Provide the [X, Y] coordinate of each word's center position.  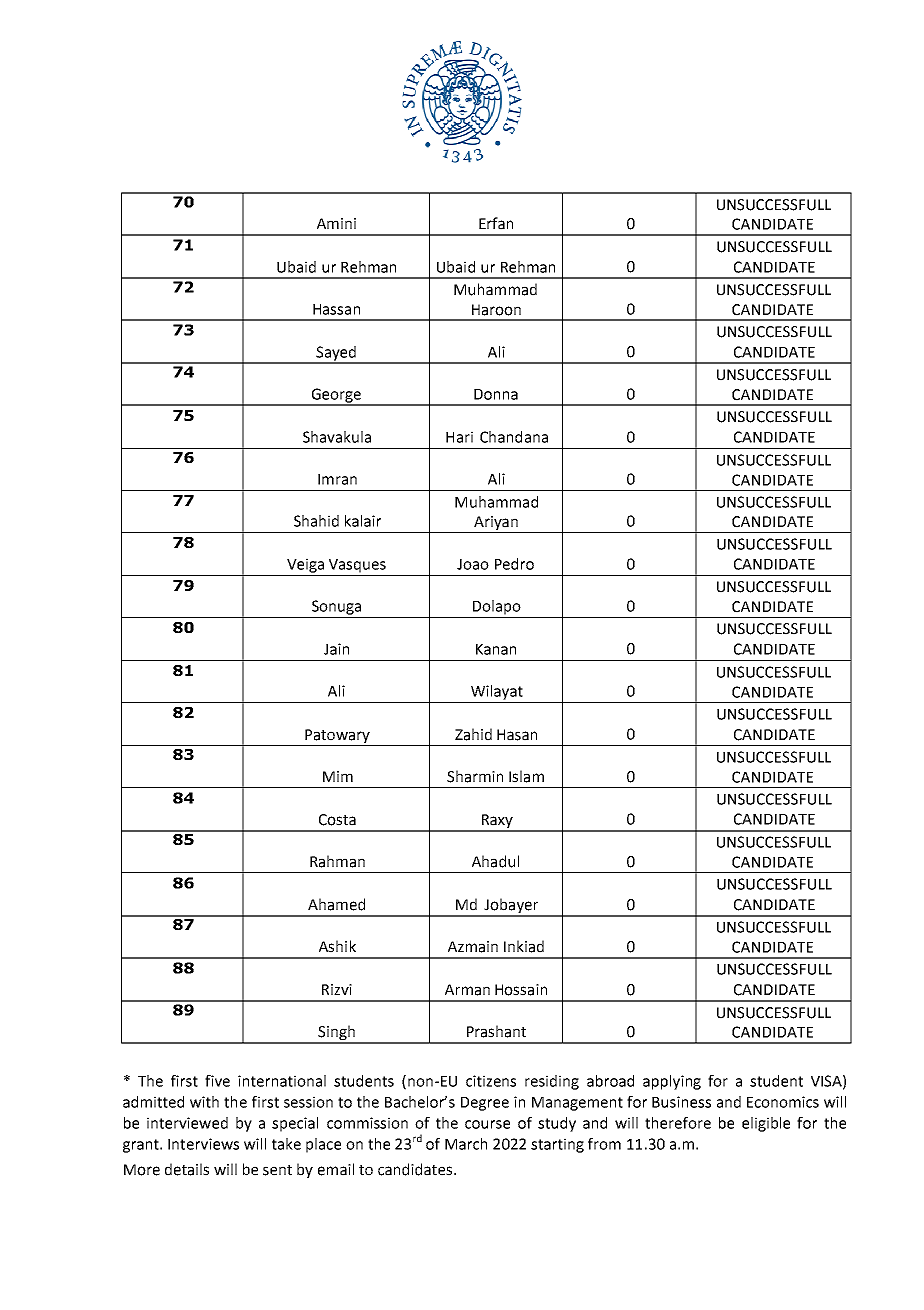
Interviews [203, 1144]
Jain [336, 649]
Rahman [337, 861]
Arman [467, 990]
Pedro [514, 564]
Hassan [336, 309]
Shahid [316, 521]
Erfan [496, 223]
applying [672, 1082]
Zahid [473, 734]
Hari [459, 437]
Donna [496, 394]
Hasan [517, 735]
